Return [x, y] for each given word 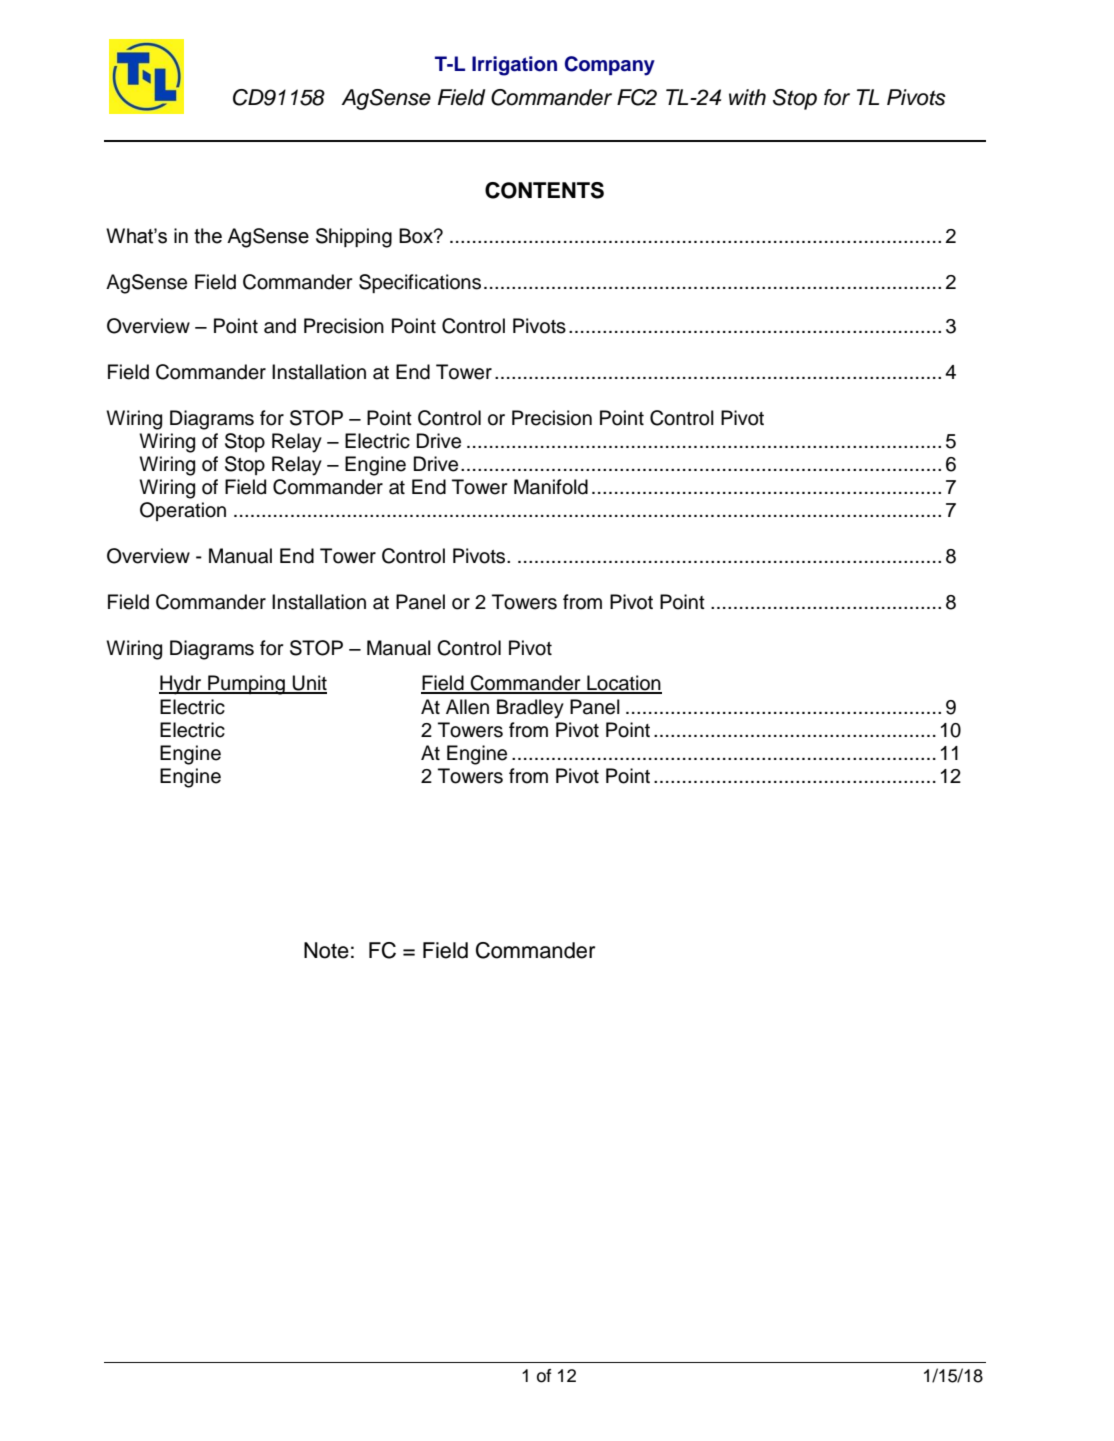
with [747, 97]
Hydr [181, 685]
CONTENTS [544, 190]
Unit [309, 684]
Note [326, 950]
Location [623, 684]
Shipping [354, 238]
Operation [183, 511]
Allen [467, 707]
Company [610, 66]
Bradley [530, 709]
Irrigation [514, 66]
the [208, 236]
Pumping [246, 685]
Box [417, 236]
